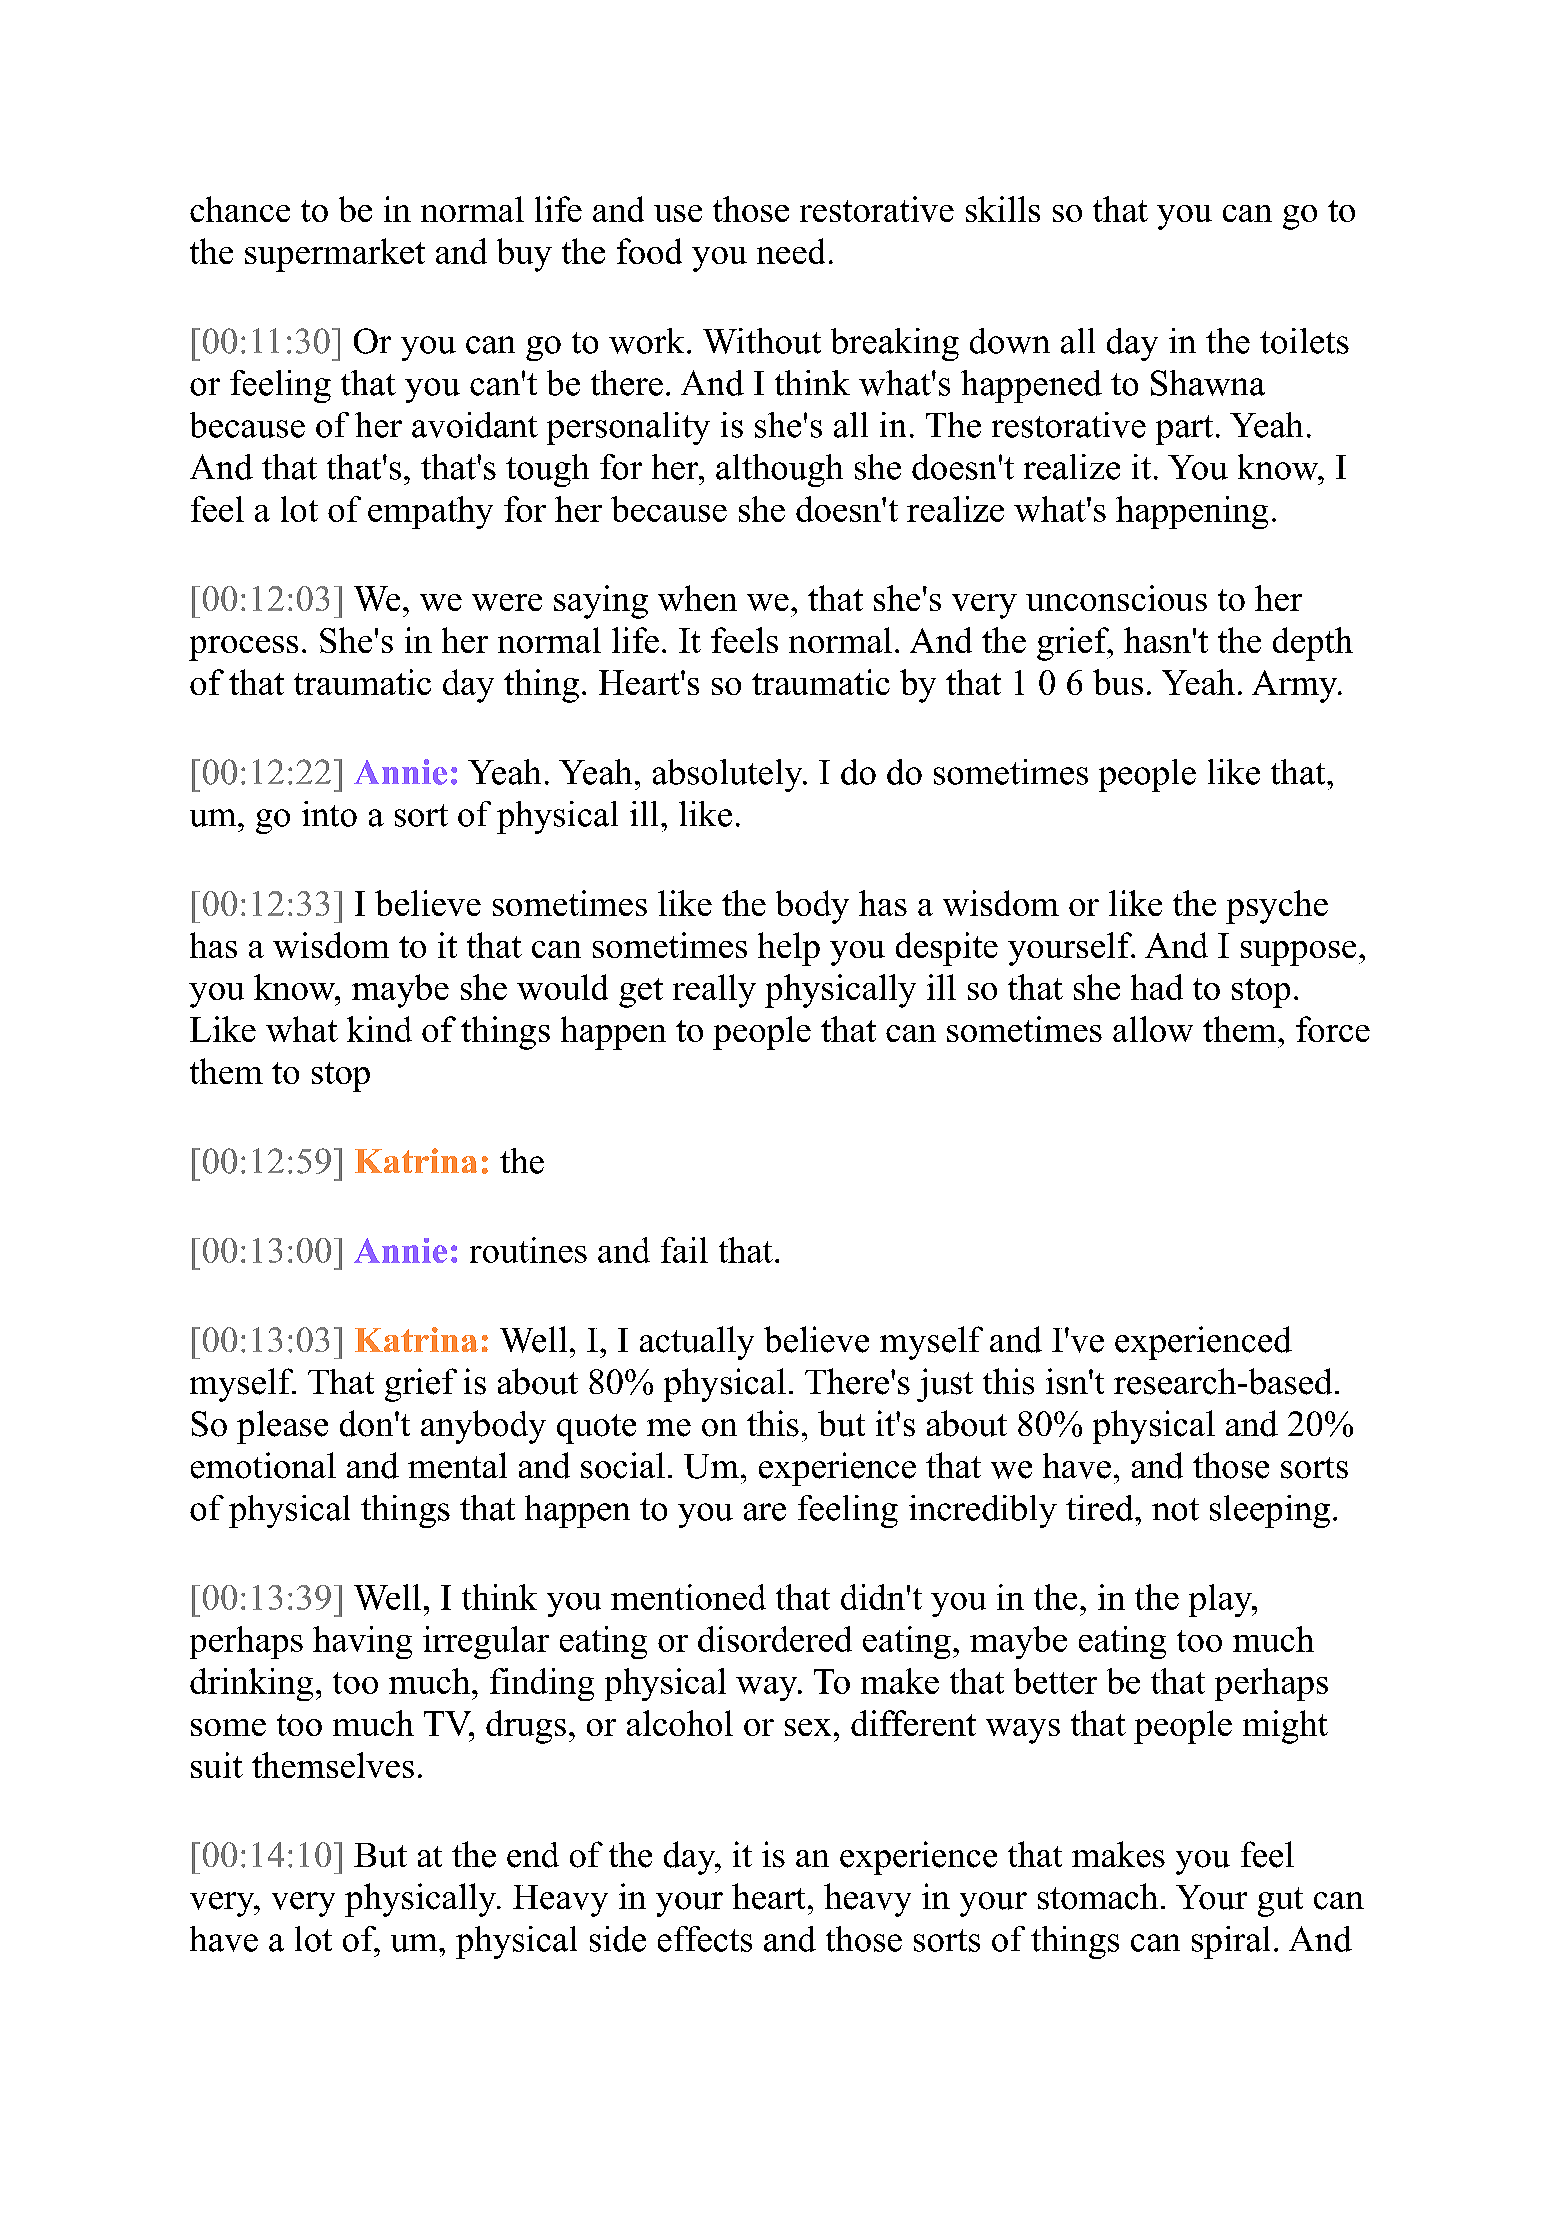 The height and width of the document is (2213, 1564). Describe the element at coordinates (697, 1343) in the document. I see `actually` at that location.
